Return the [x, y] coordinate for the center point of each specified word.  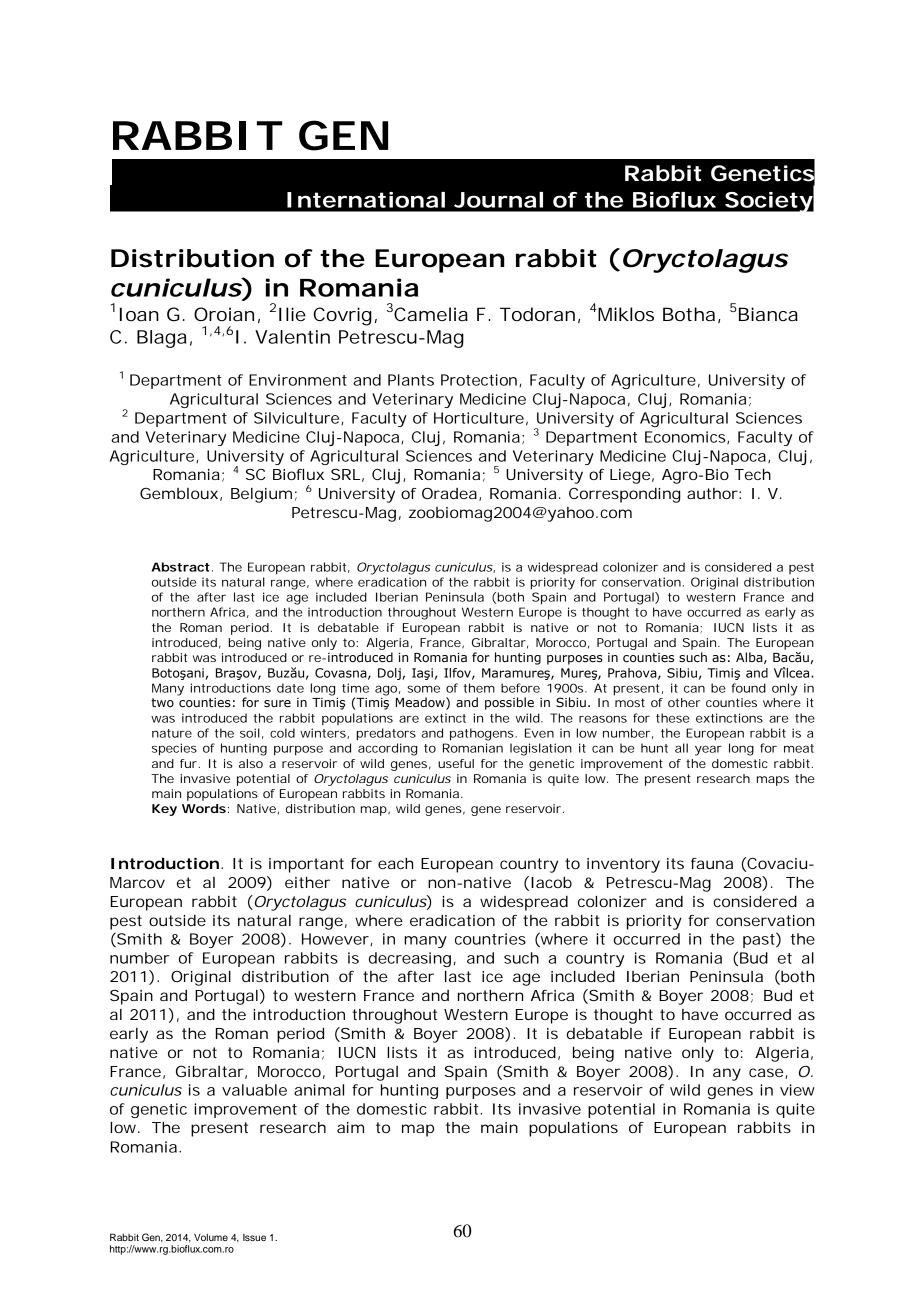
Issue [254, 1237]
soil [250, 733]
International [366, 200]
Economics [686, 437]
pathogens [483, 734]
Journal [498, 200]
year [708, 750]
